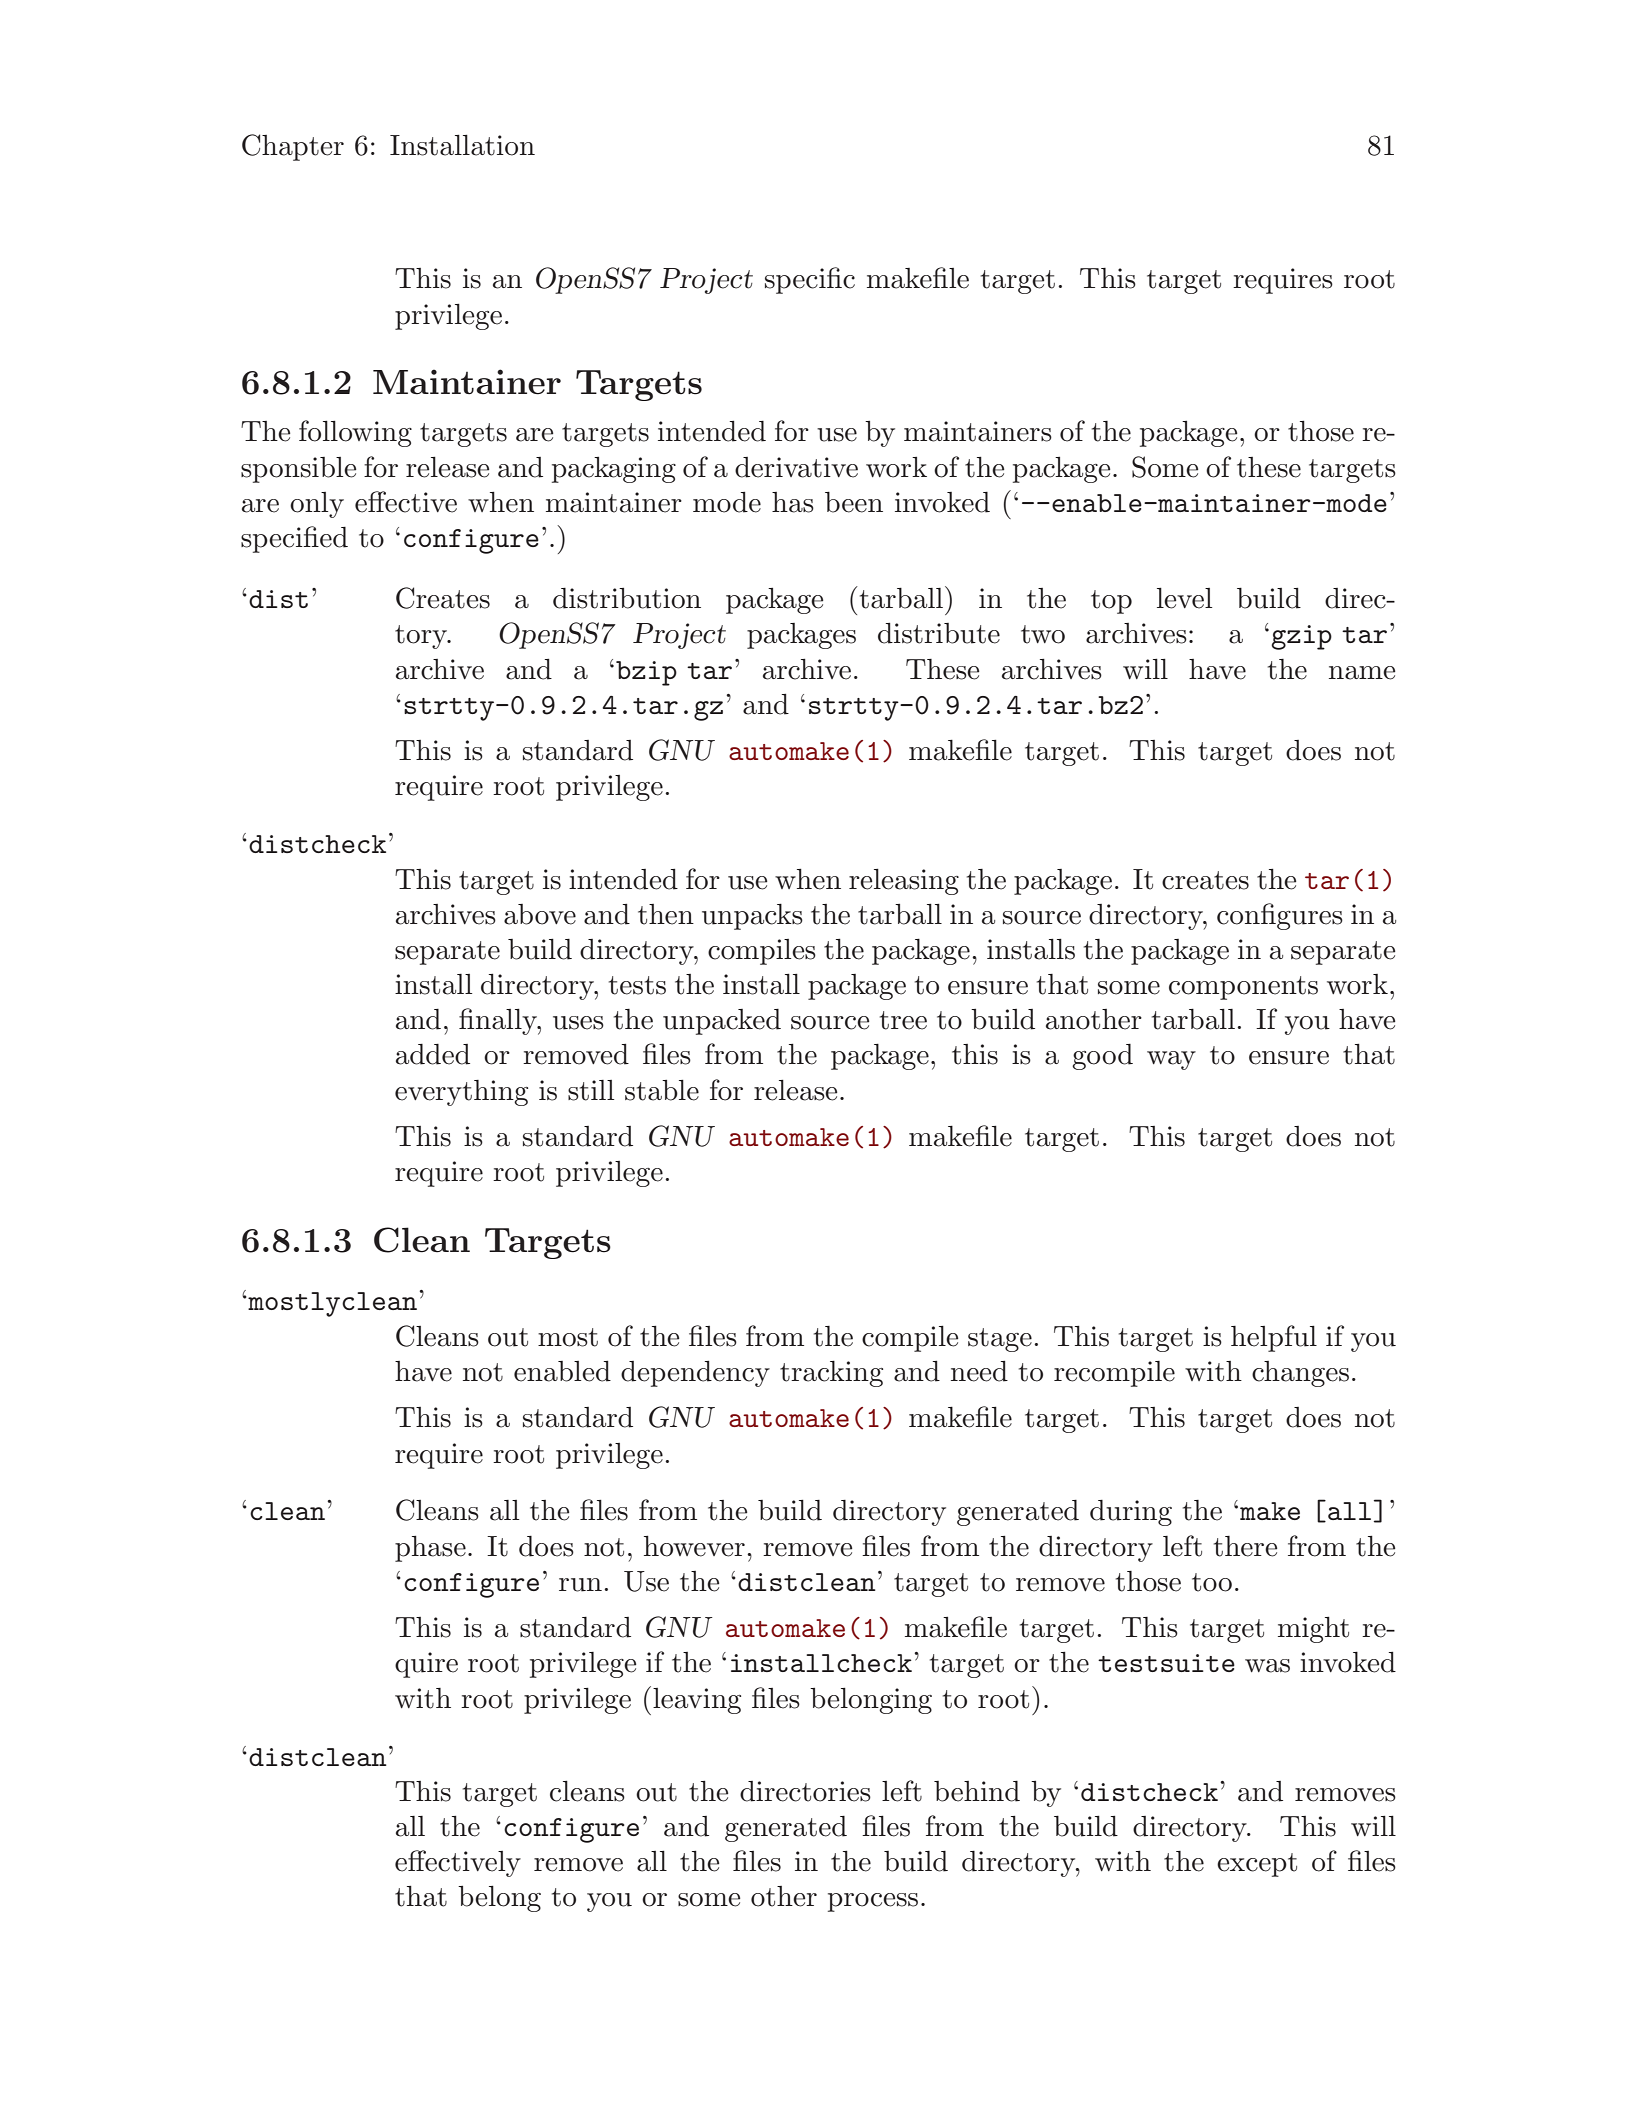  What do you see at coordinates (1184, 598) in the screenshot?
I see `level` at bounding box center [1184, 598].
